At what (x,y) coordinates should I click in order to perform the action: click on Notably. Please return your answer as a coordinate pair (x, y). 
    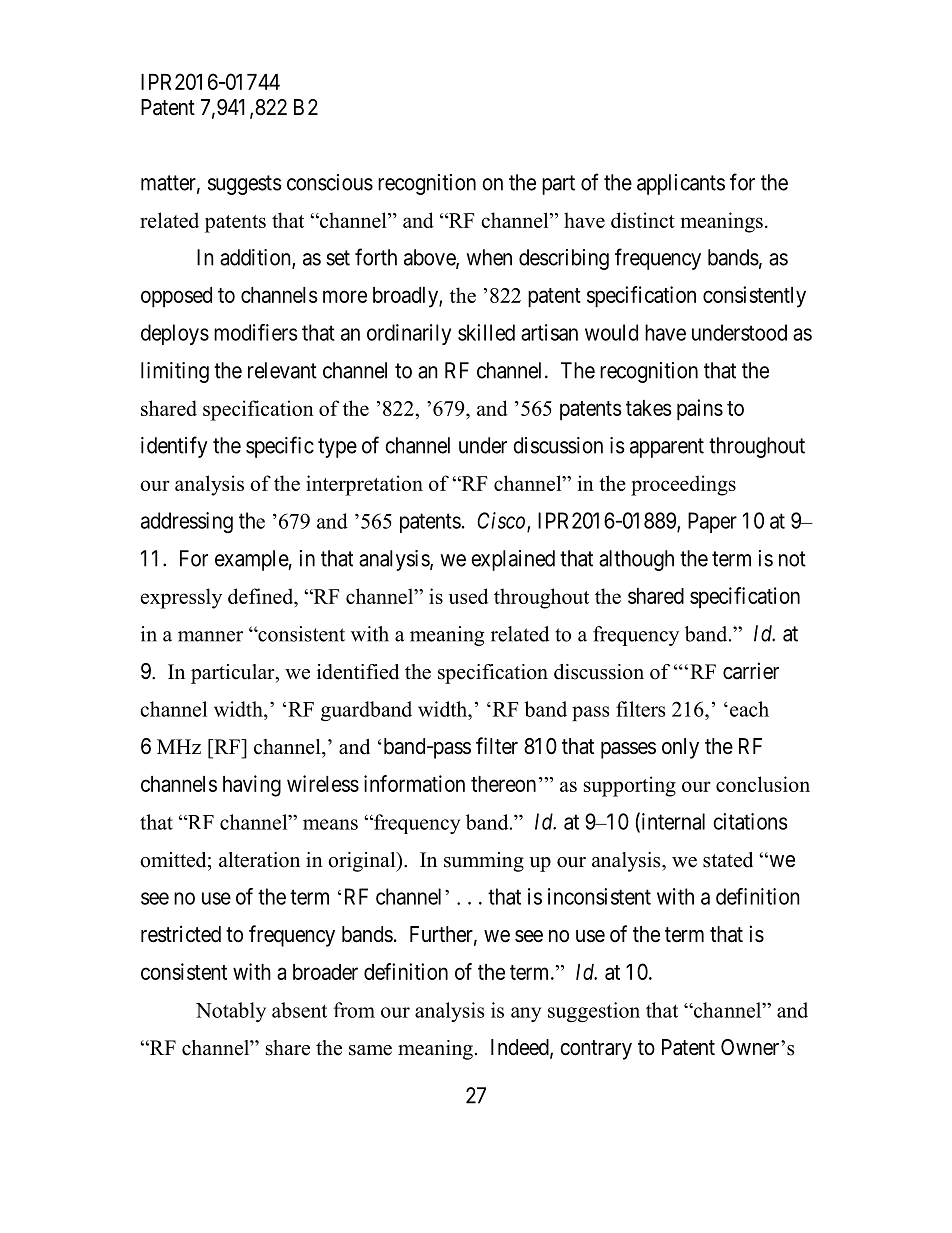
    Looking at the image, I should click on (231, 1012).
